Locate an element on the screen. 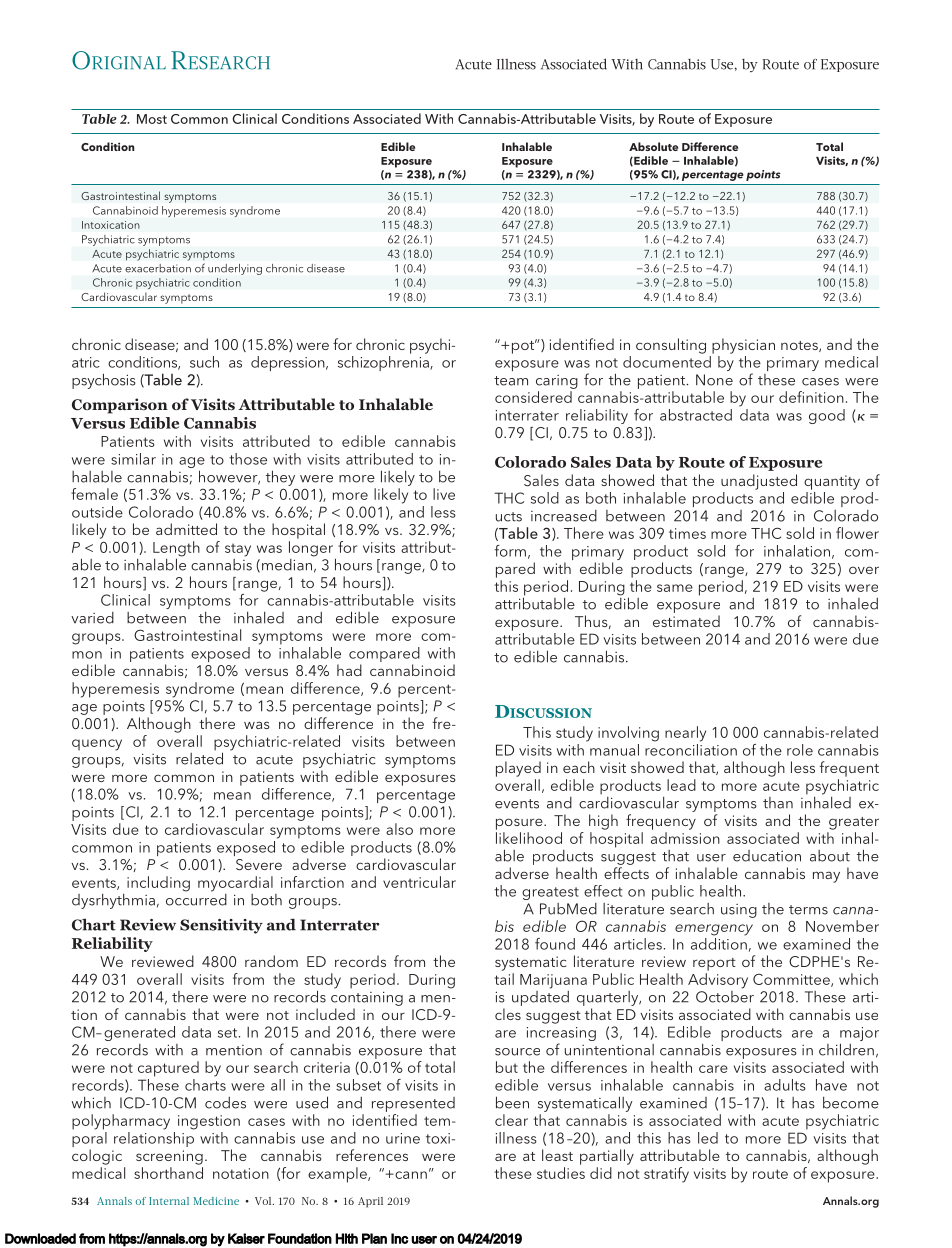 This screenshot has width=952, height=1248. live is located at coordinates (444, 494).
